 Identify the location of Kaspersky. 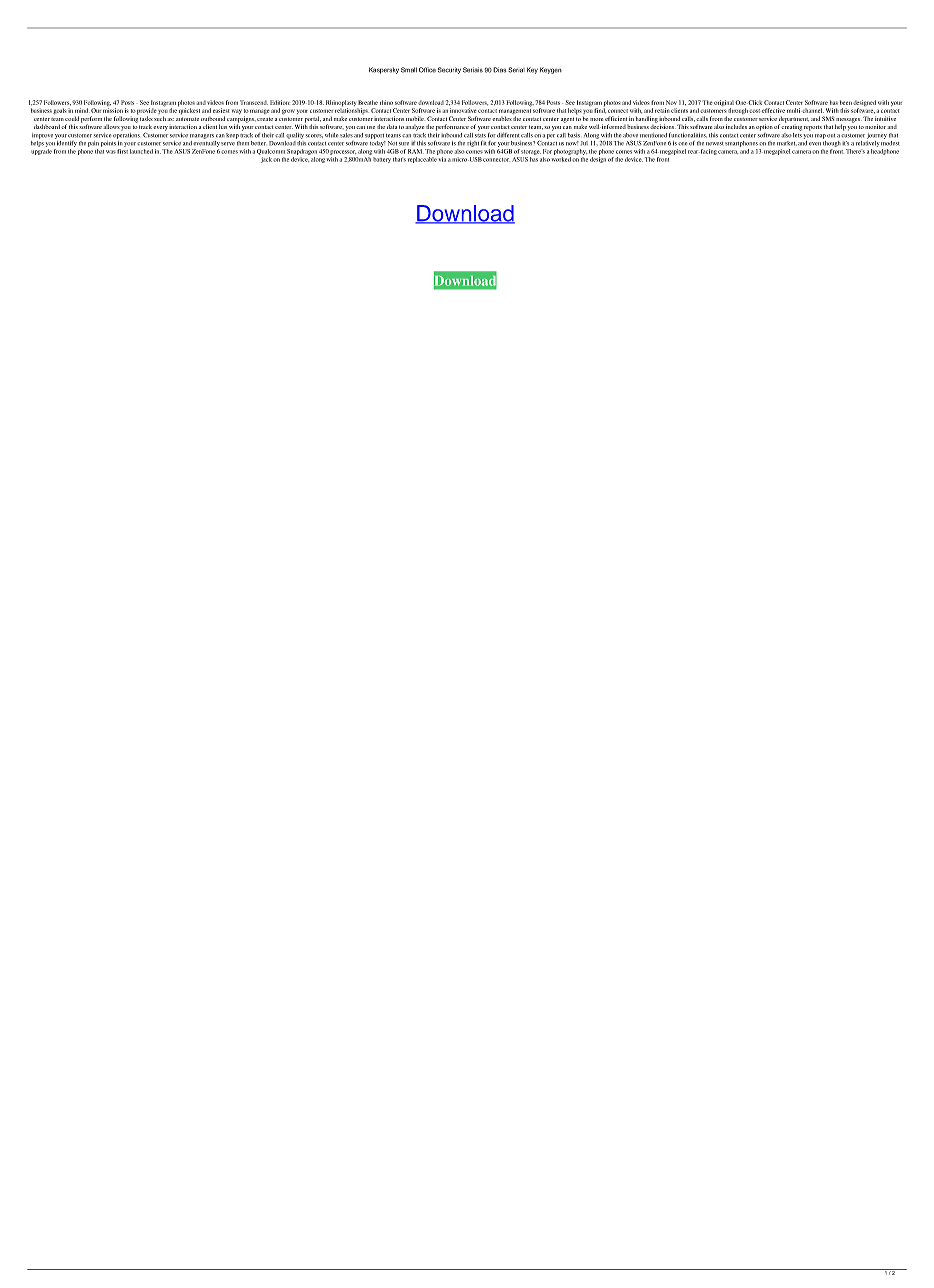
(384, 70).
